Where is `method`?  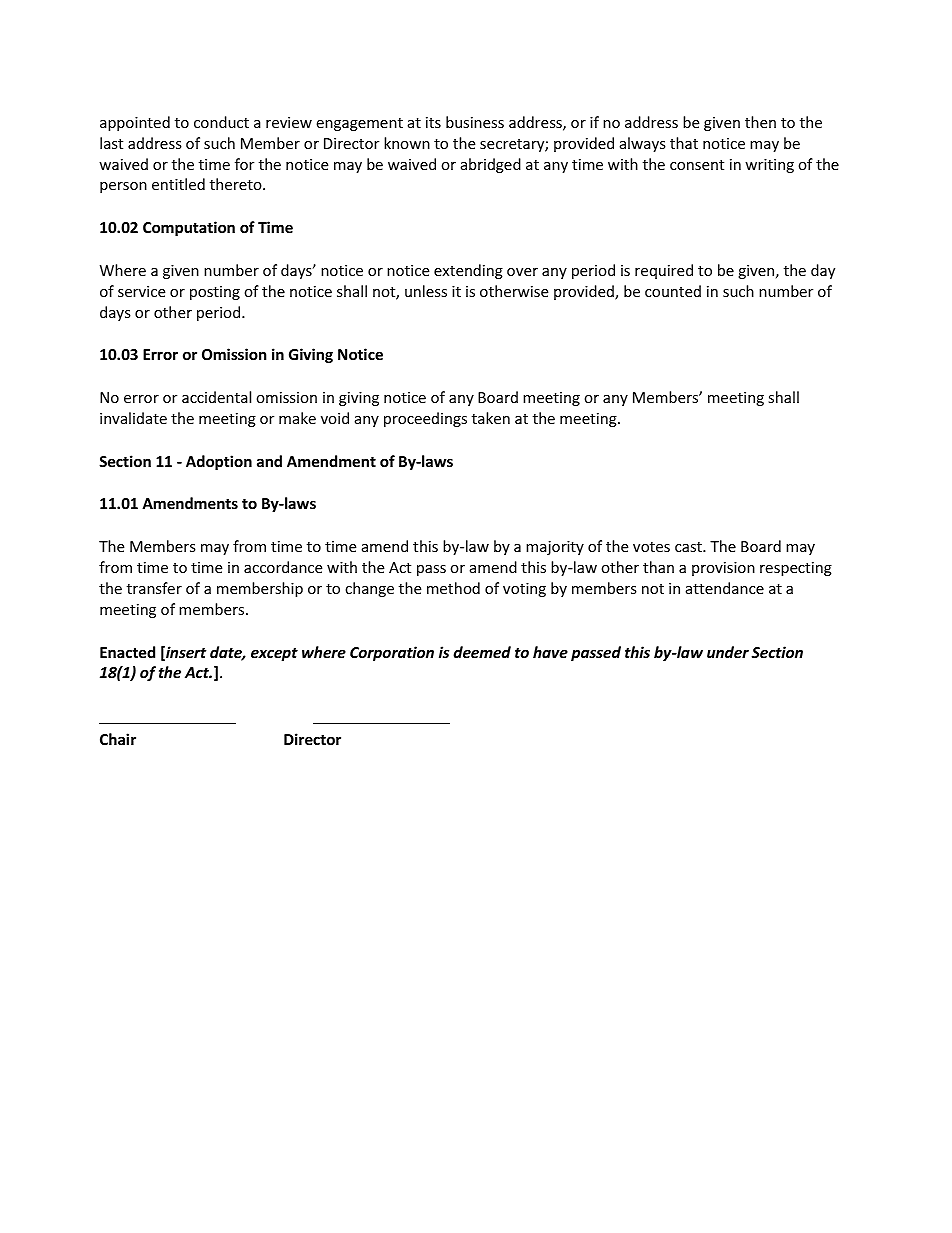 method is located at coordinates (453, 588).
